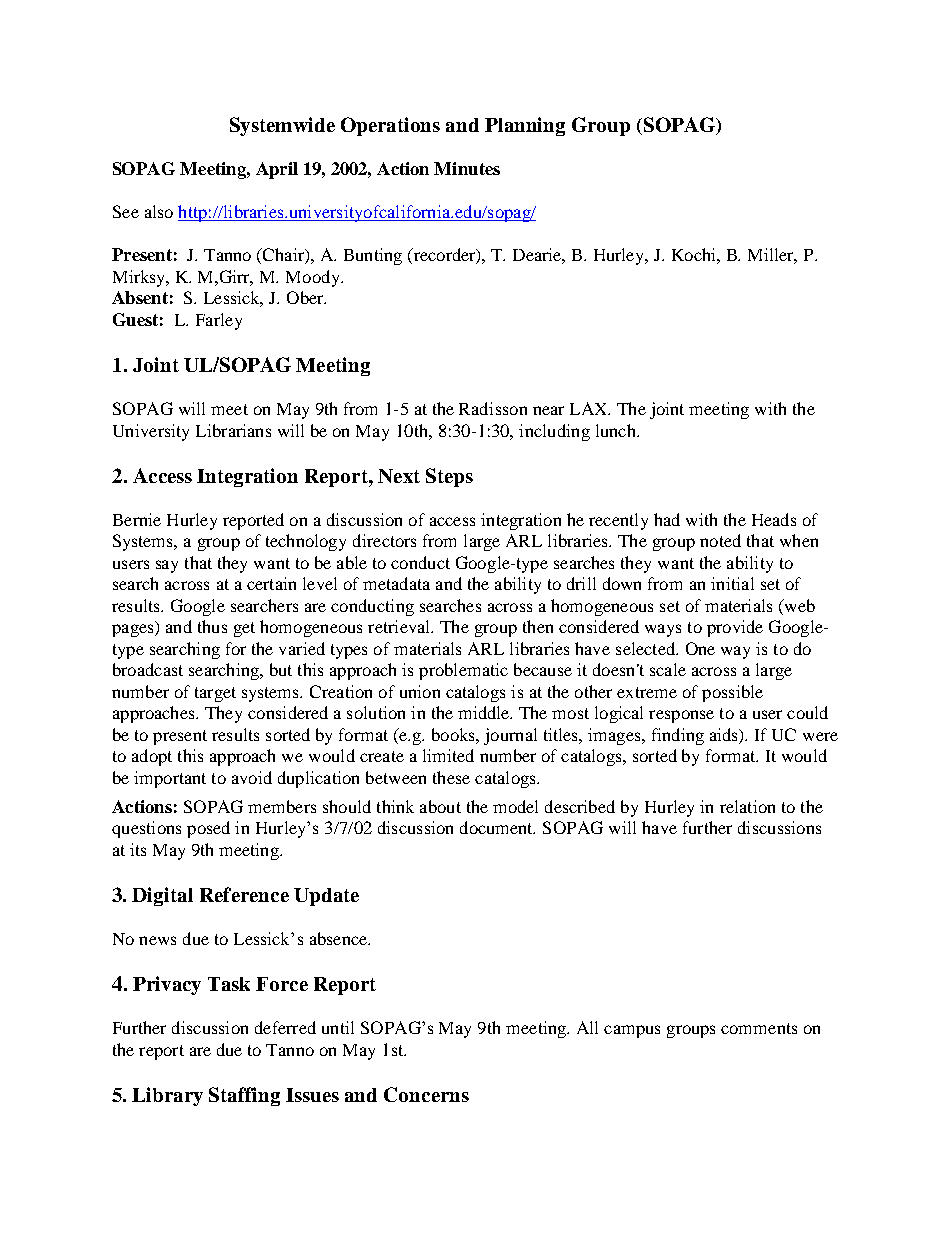 This image has width=952, height=1233. What do you see at coordinates (208, 829) in the image?
I see `posed` at bounding box center [208, 829].
